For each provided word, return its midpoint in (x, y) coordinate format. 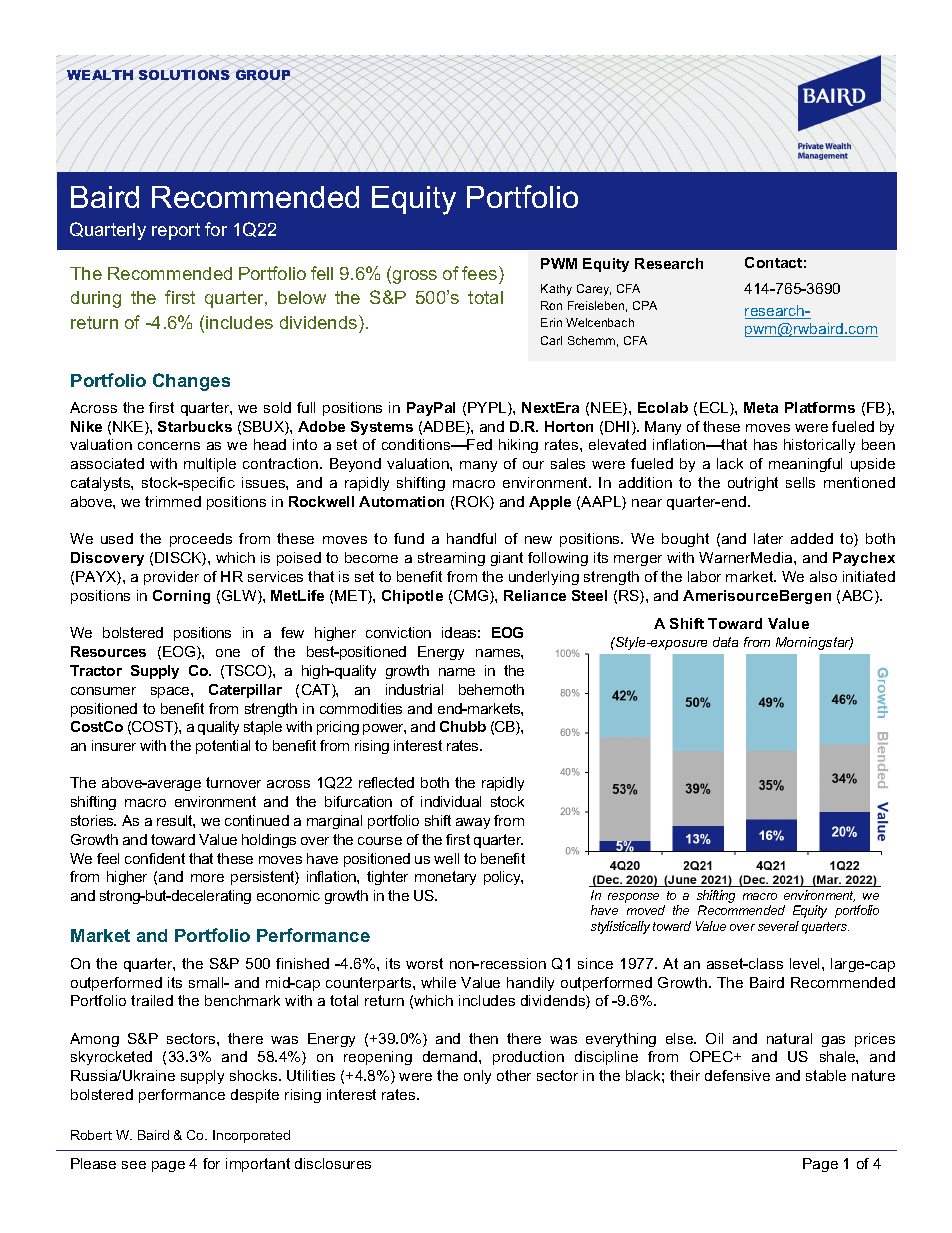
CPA (645, 305)
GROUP (263, 74)
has (765, 444)
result (176, 821)
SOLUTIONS (184, 74)
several (778, 926)
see (134, 1165)
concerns (169, 446)
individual (451, 801)
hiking (518, 446)
